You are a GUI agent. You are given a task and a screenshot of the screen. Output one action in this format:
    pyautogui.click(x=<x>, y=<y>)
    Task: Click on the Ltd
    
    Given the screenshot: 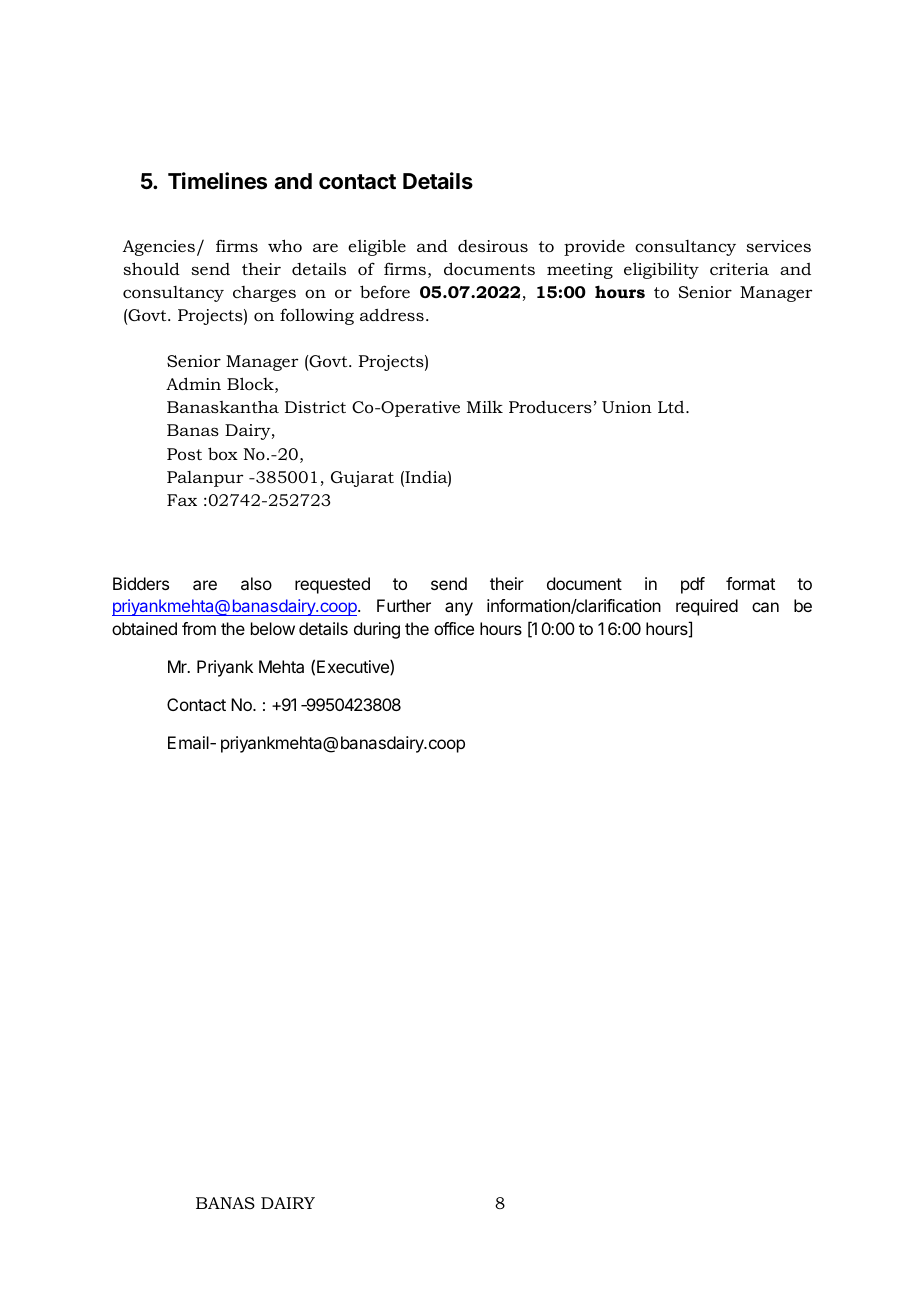 What is the action you would take?
    pyautogui.click(x=672, y=407)
